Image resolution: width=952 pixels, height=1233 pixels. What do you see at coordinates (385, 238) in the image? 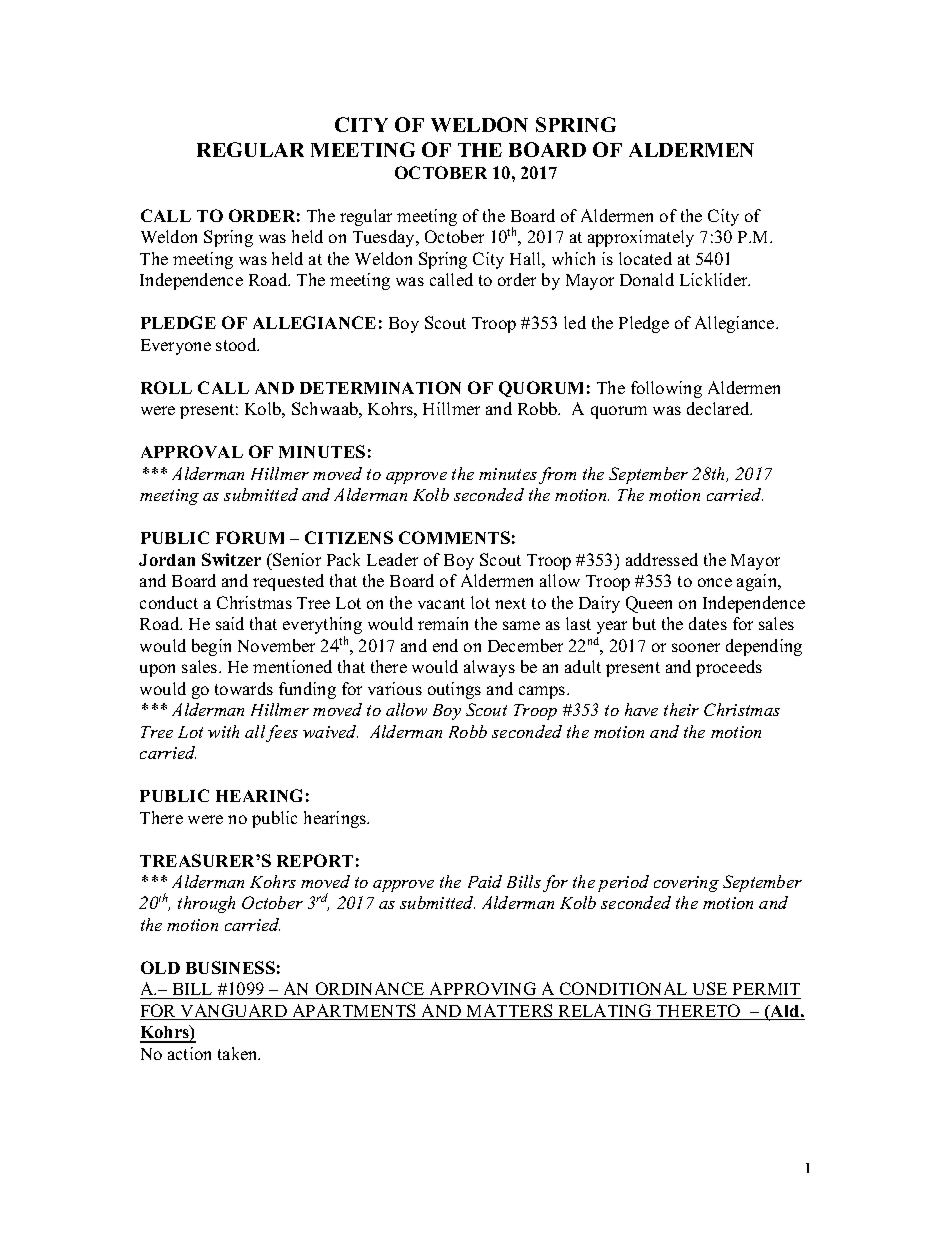
I see `Tuesday` at bounding box center [385, 238].
